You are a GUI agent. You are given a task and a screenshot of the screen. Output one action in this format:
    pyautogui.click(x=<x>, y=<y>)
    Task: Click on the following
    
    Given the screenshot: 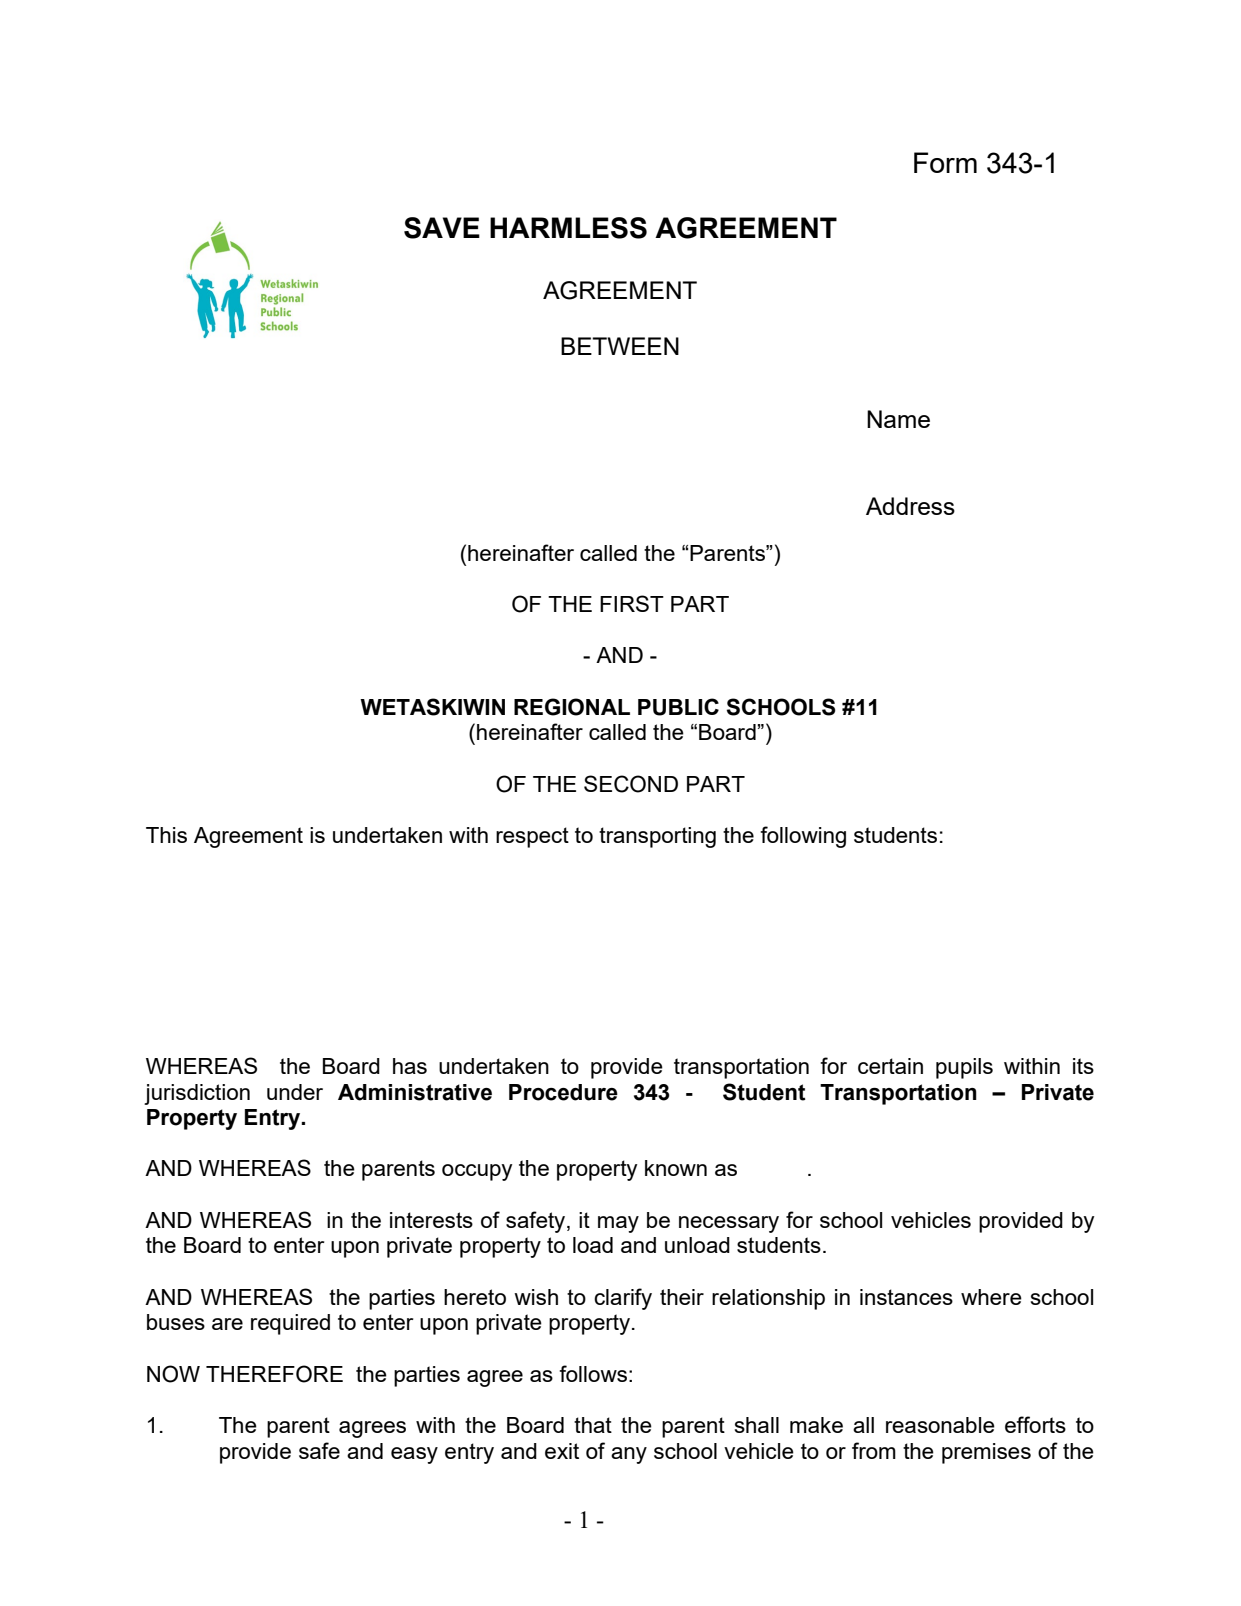 What is the action you would take?
    pyautogui.click(x=803, y=837)
